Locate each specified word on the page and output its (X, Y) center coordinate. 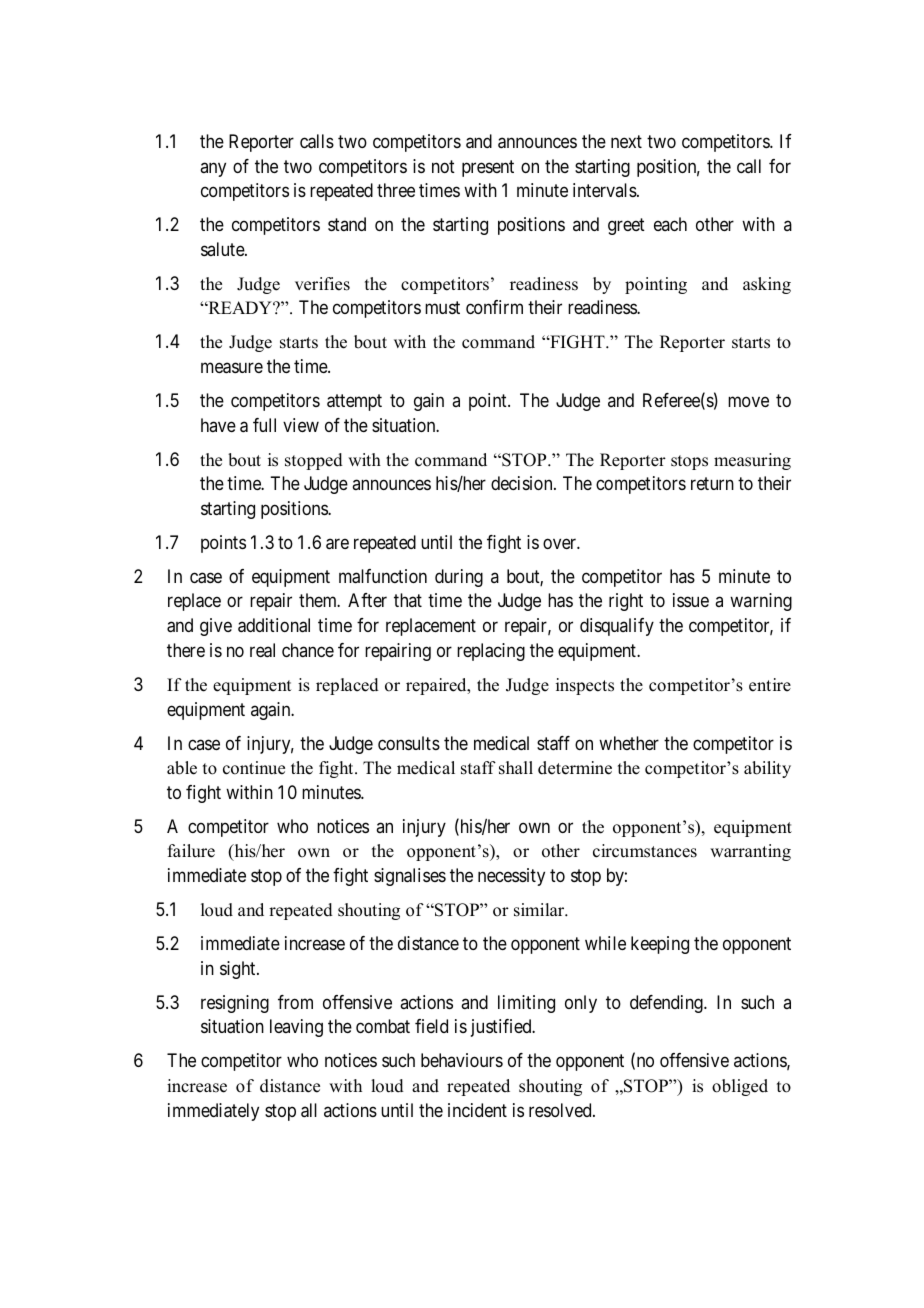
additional (274, 625)
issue (691, 600)
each (670, 224)
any (213, 169)
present (488, 168)
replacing (491, 652)
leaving (296, 1028)
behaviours (462, 1060)
